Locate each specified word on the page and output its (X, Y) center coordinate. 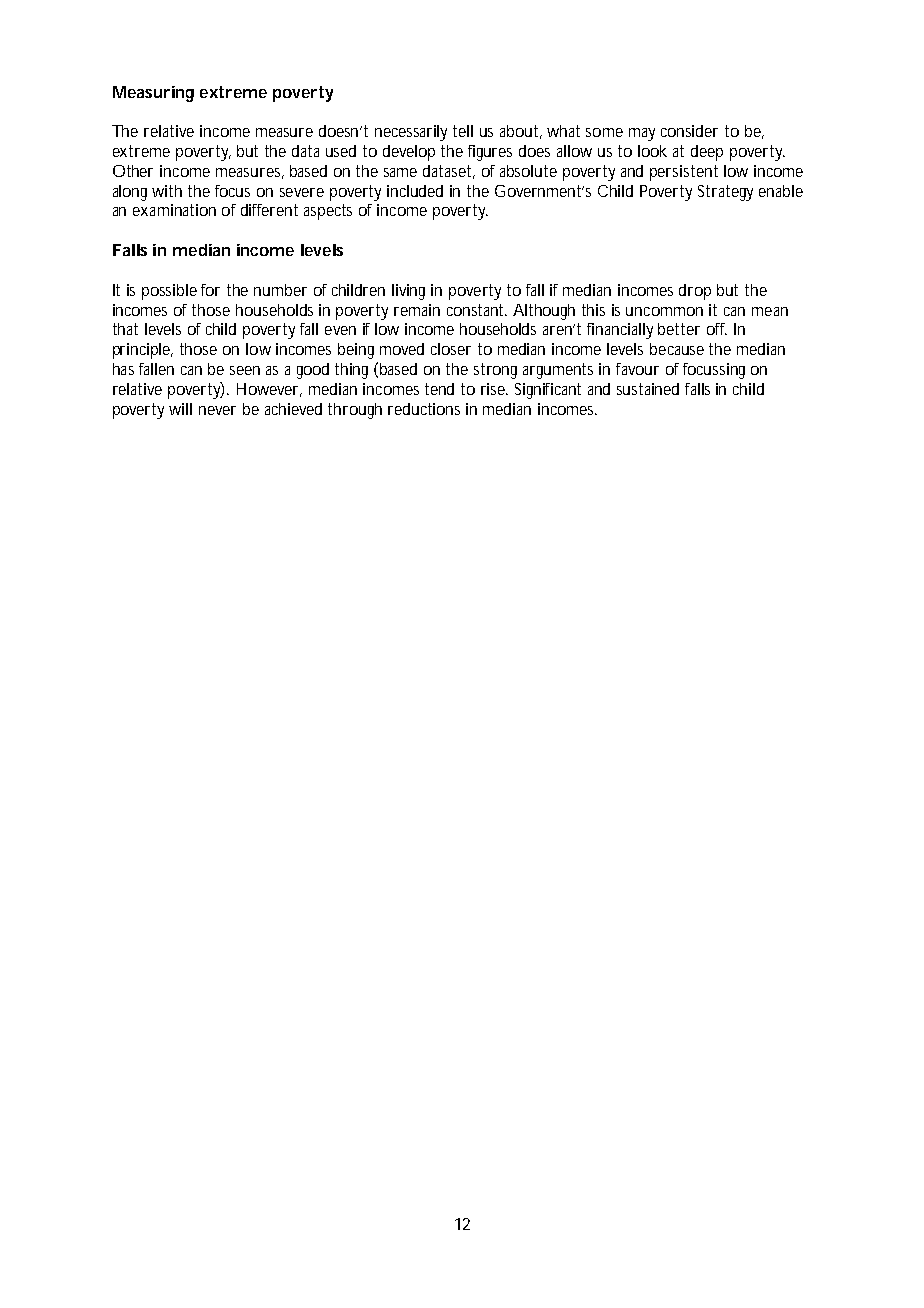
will (180, 409)
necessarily (411, 133)
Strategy (725, 193)
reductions (424, 409)
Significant (548, 391)
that (125, 329)
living (408, 292)
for (210, 290)
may (642, 134)
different (269, 210)
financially (620, 331)
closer (451, 349)
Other (133, 171)
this (593, 310)
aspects (328, 212)
